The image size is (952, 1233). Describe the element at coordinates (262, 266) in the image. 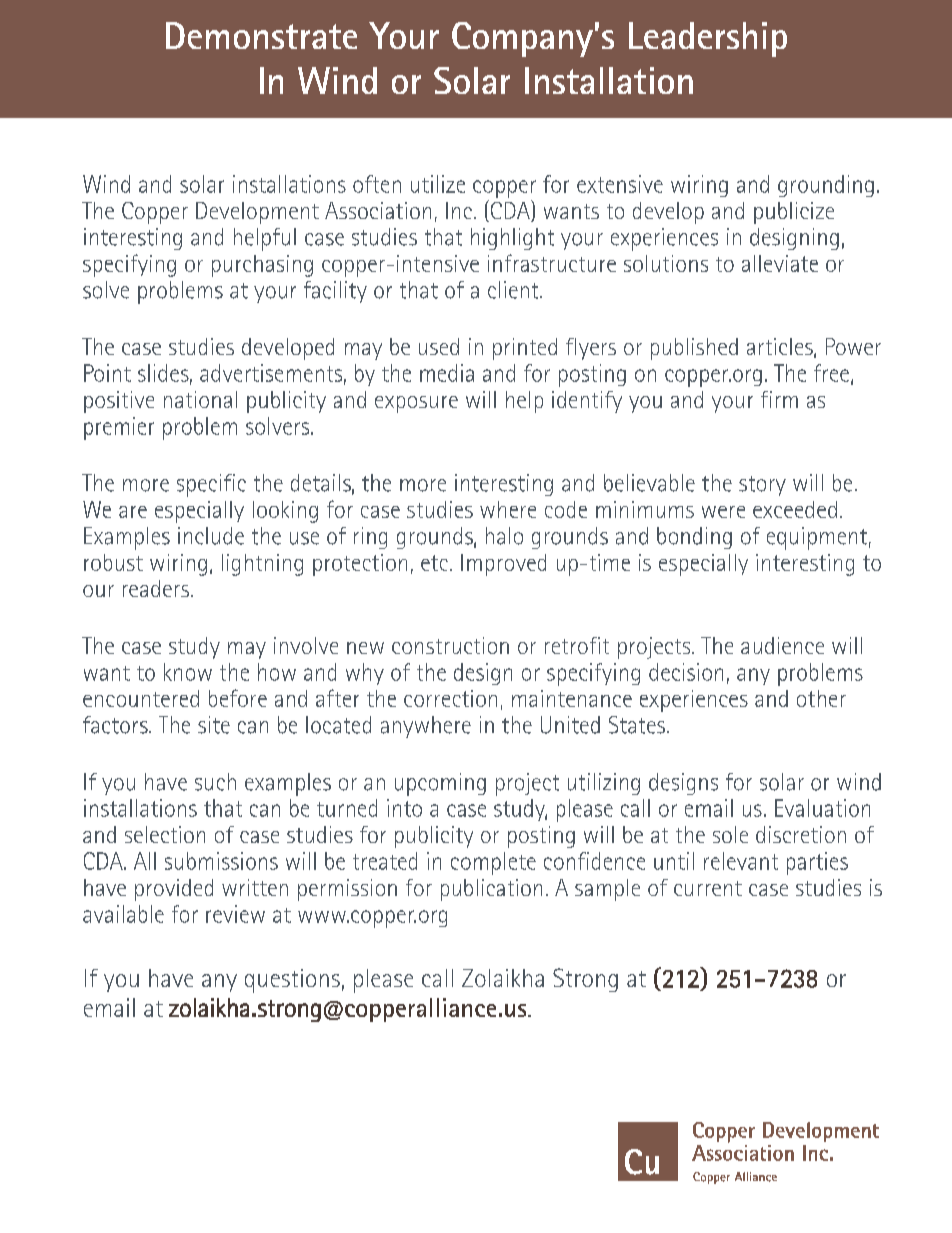

I see `purchasing` at that location.
